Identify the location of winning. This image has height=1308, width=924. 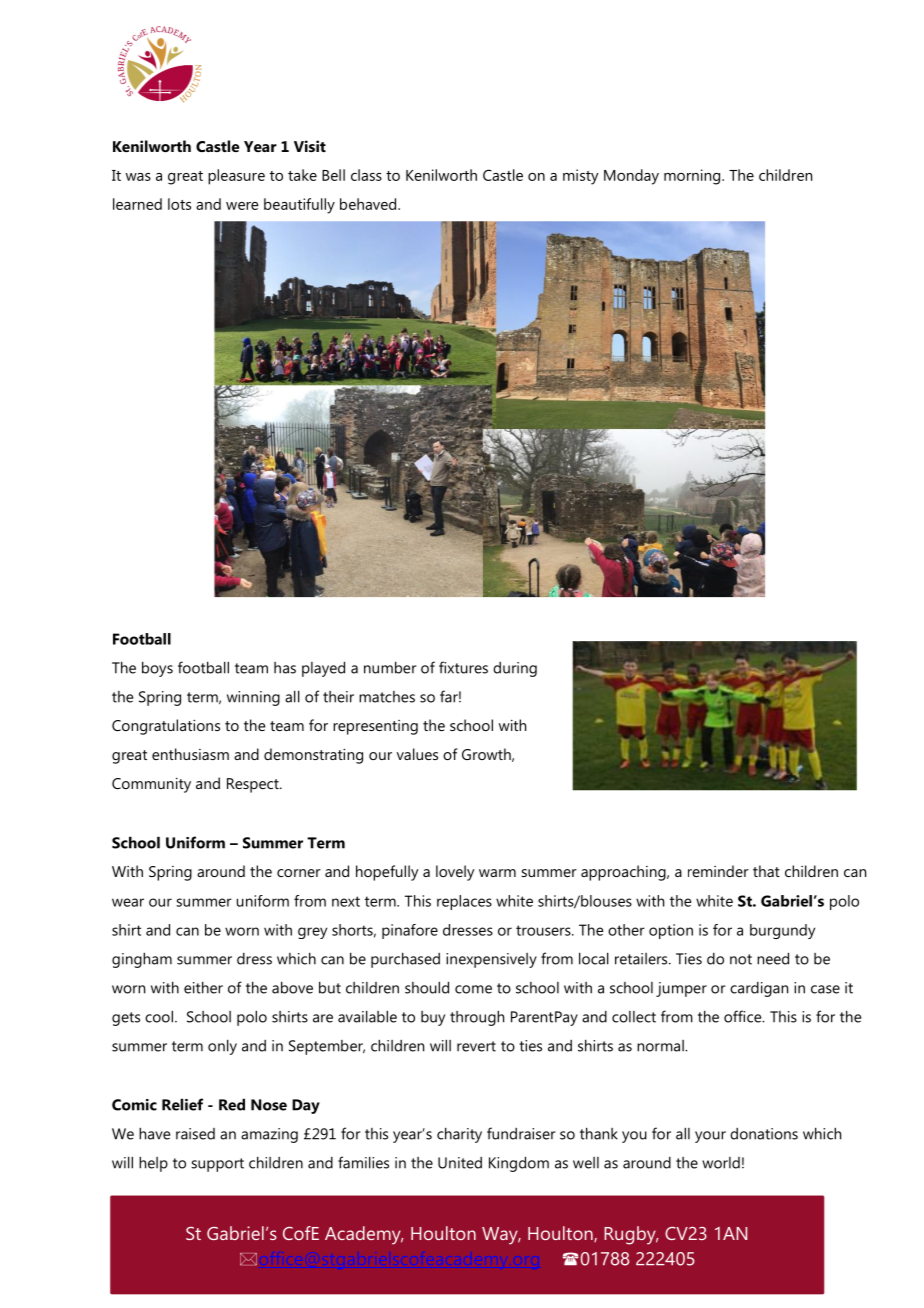
(253, 698).
